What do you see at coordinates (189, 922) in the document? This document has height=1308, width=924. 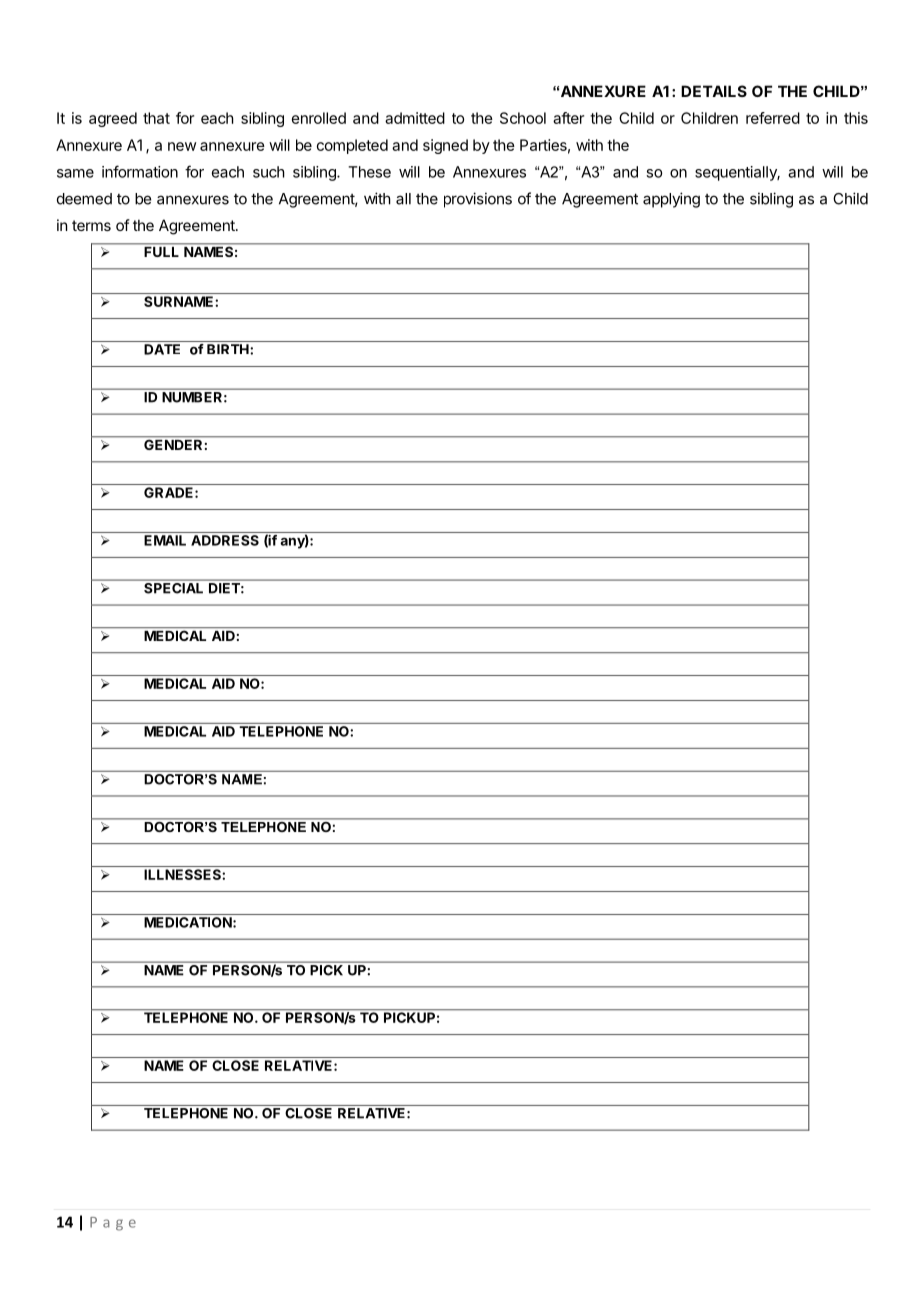 I see `MEDICATION` at bounding box center [189, 922].
